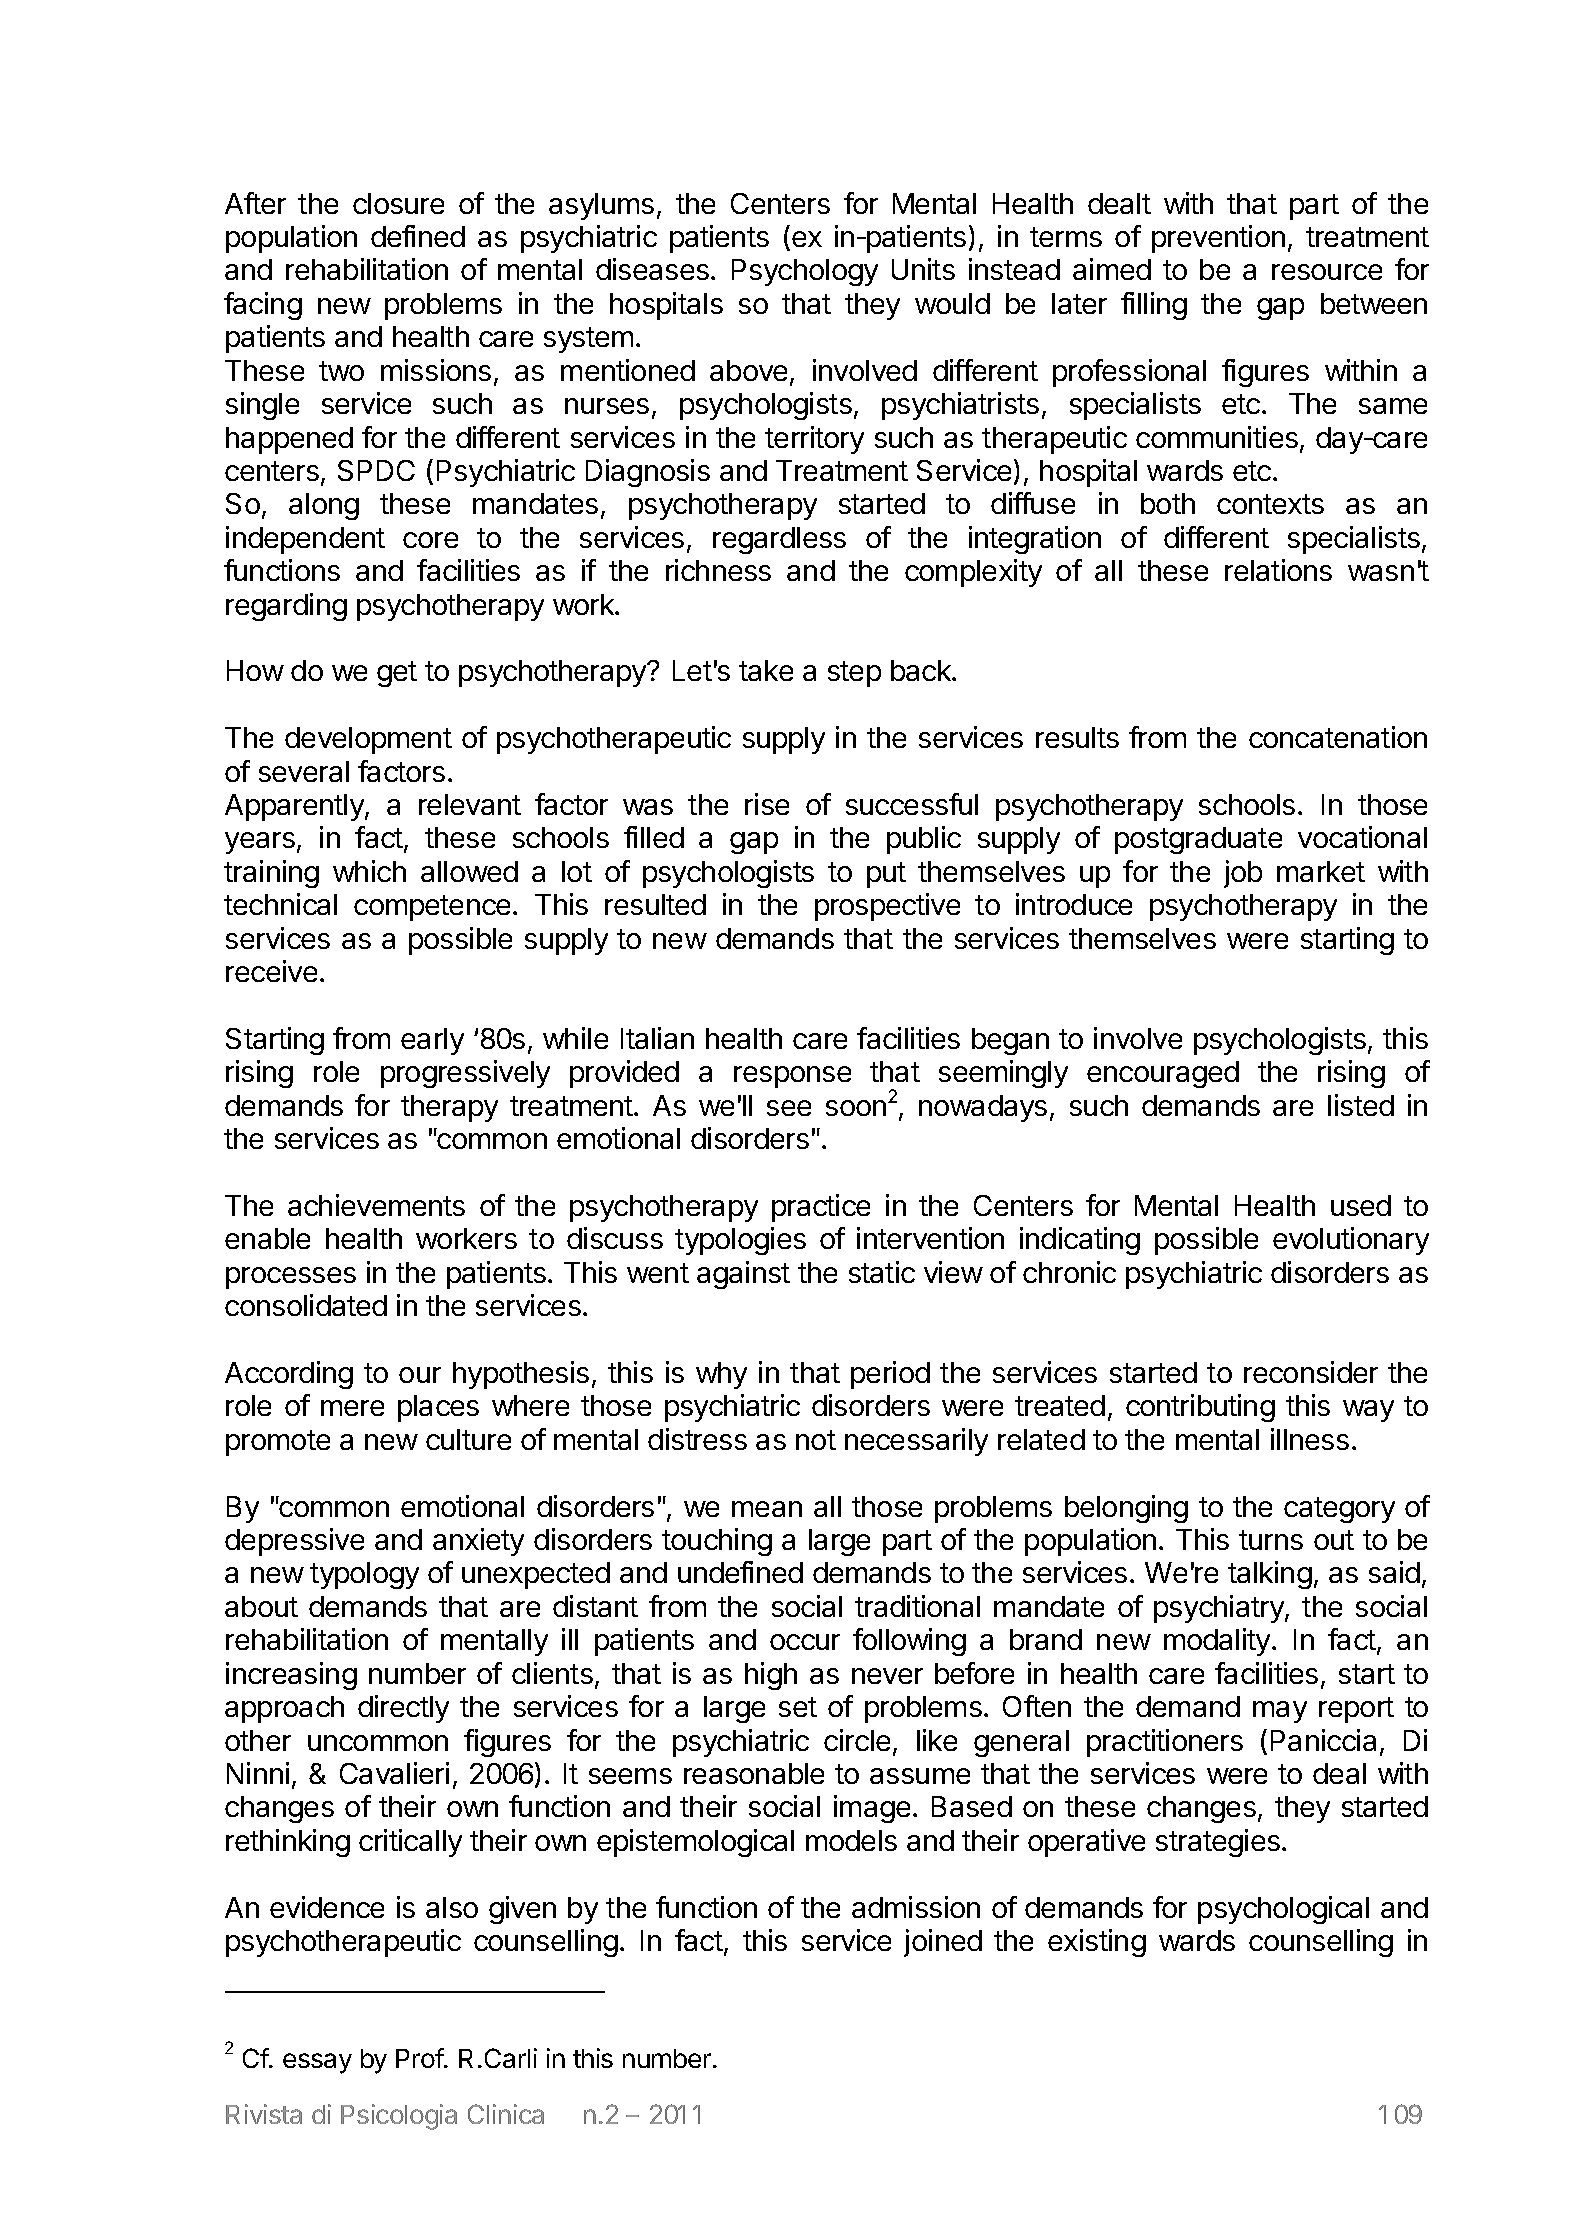 This page has width=1572, height=2224. What do you see at coordinates (376, 1205) in the page?
I see `achievements` at bounding box center [376, 1205].
